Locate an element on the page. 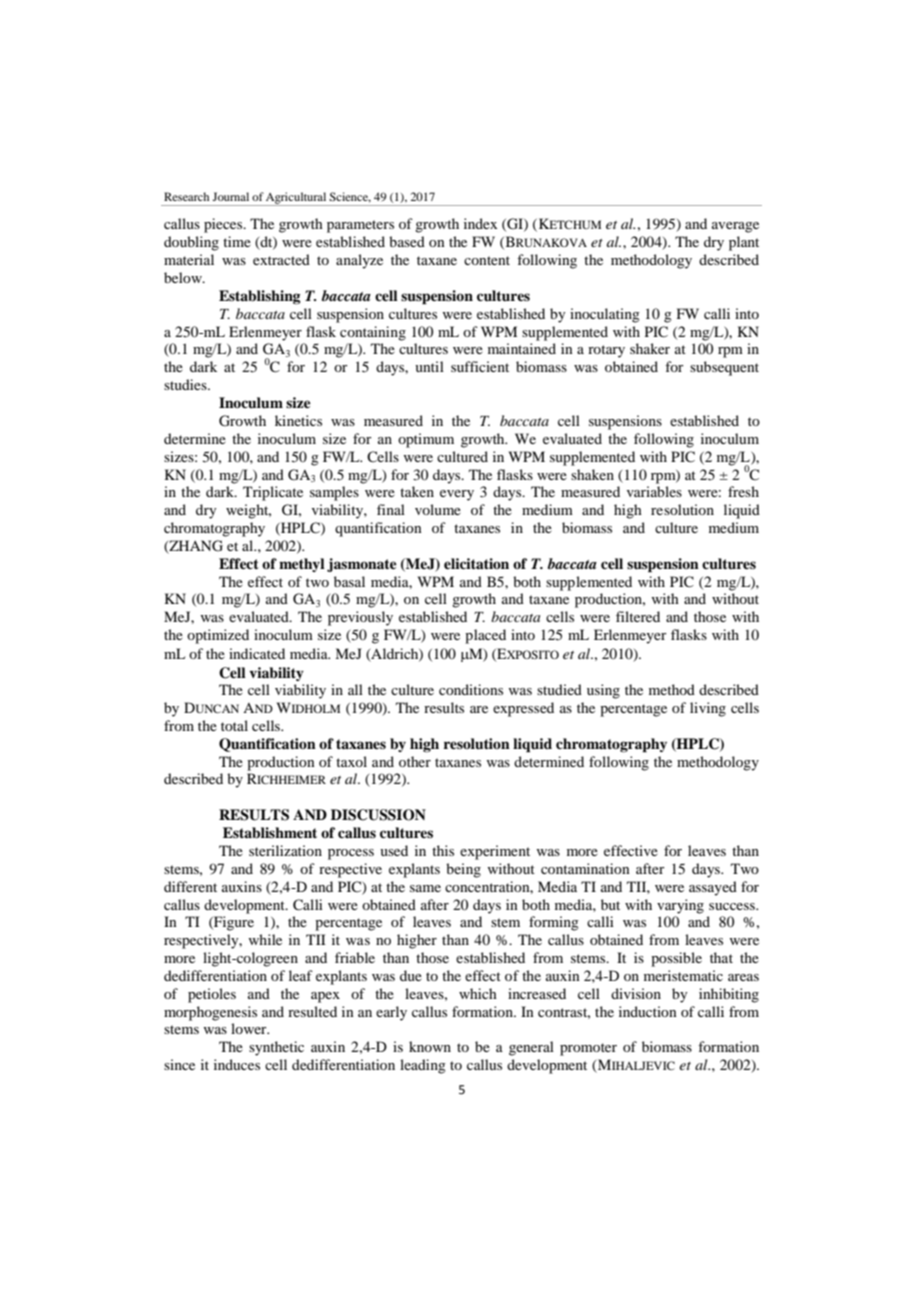 The width and height of the image is (924, 1308). variables is located at coordinates (654, 491).
